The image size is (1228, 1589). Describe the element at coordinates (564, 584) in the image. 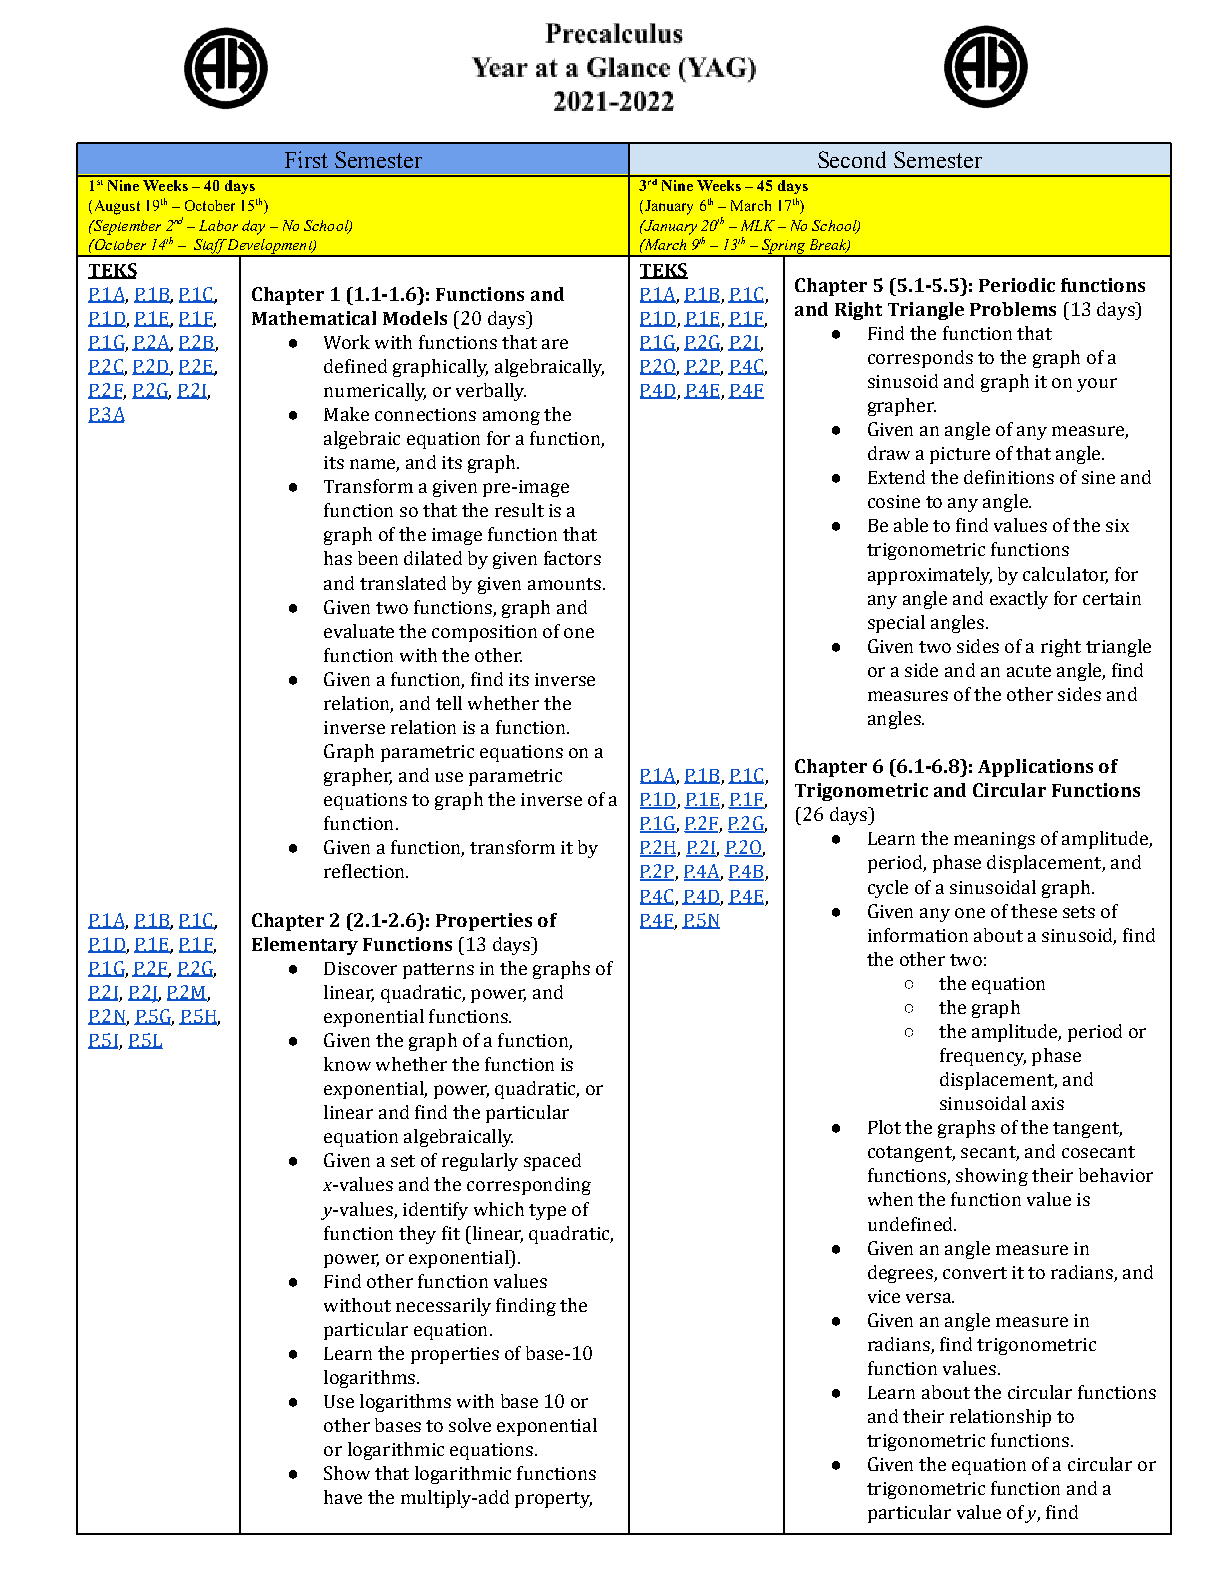

I see `amounts` at that location.
